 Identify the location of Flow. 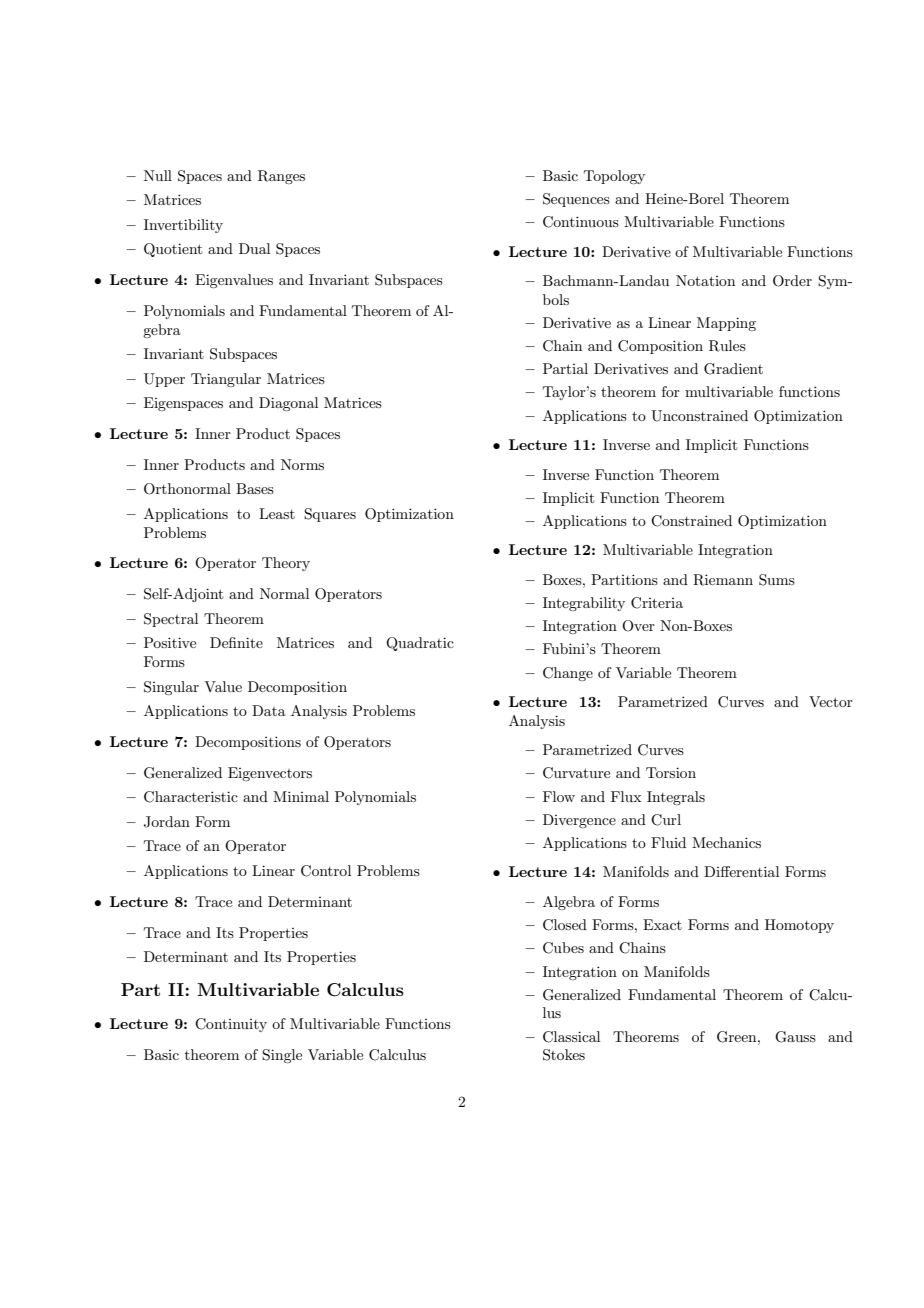
(559, 796).
